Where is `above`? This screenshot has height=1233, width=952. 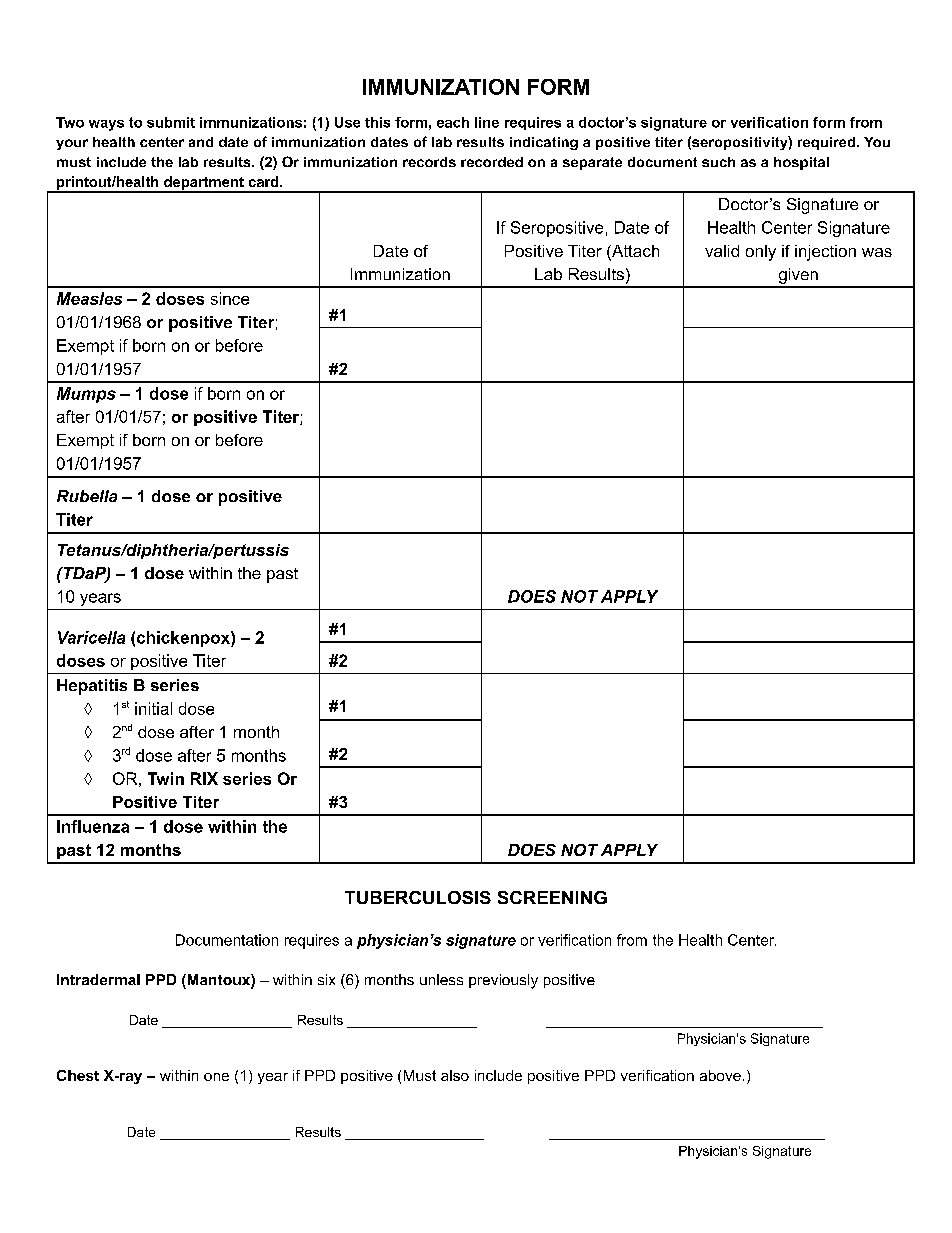
above is located at coordinates (720, 1075).
